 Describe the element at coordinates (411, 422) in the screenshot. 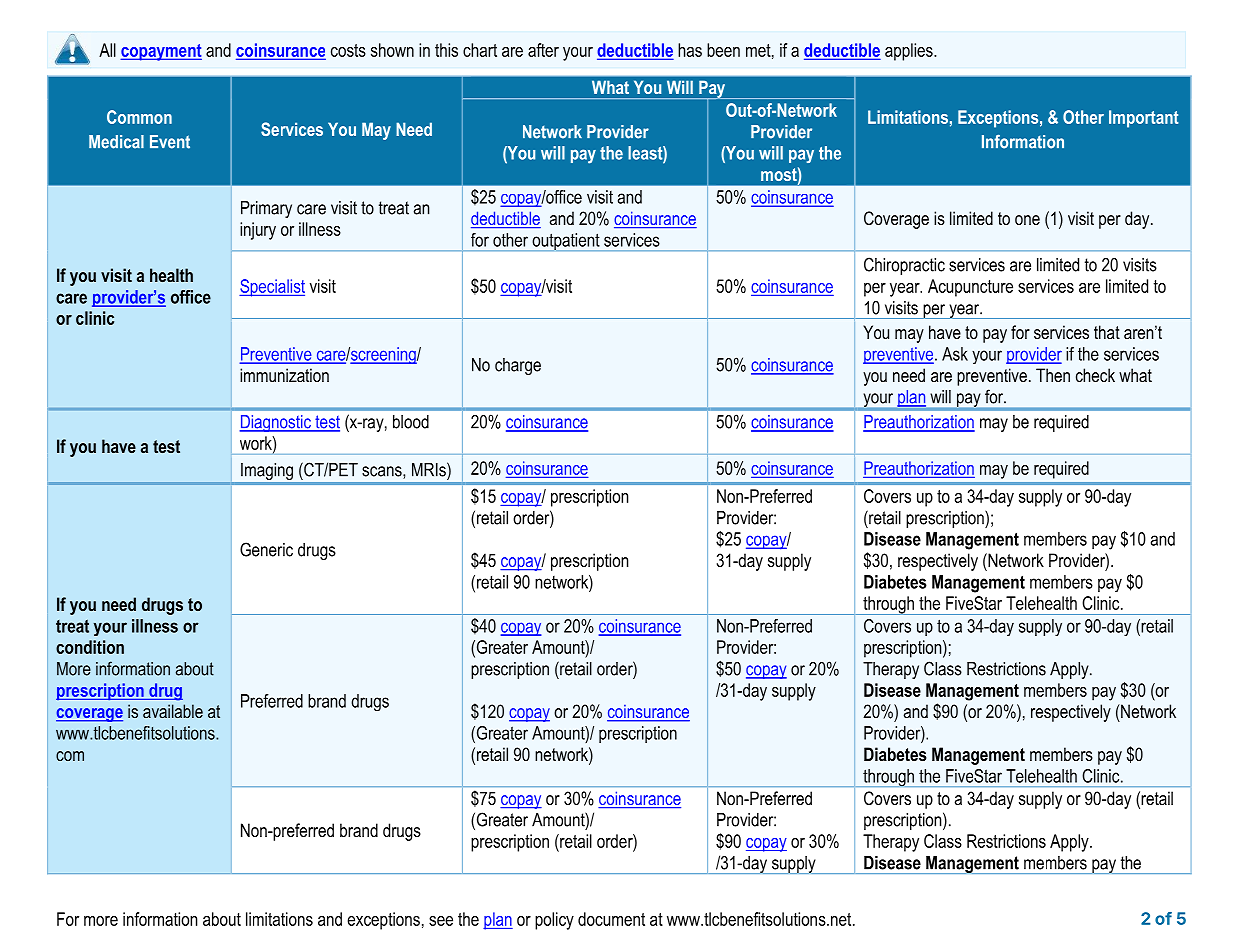

I see `blood` at that location.
